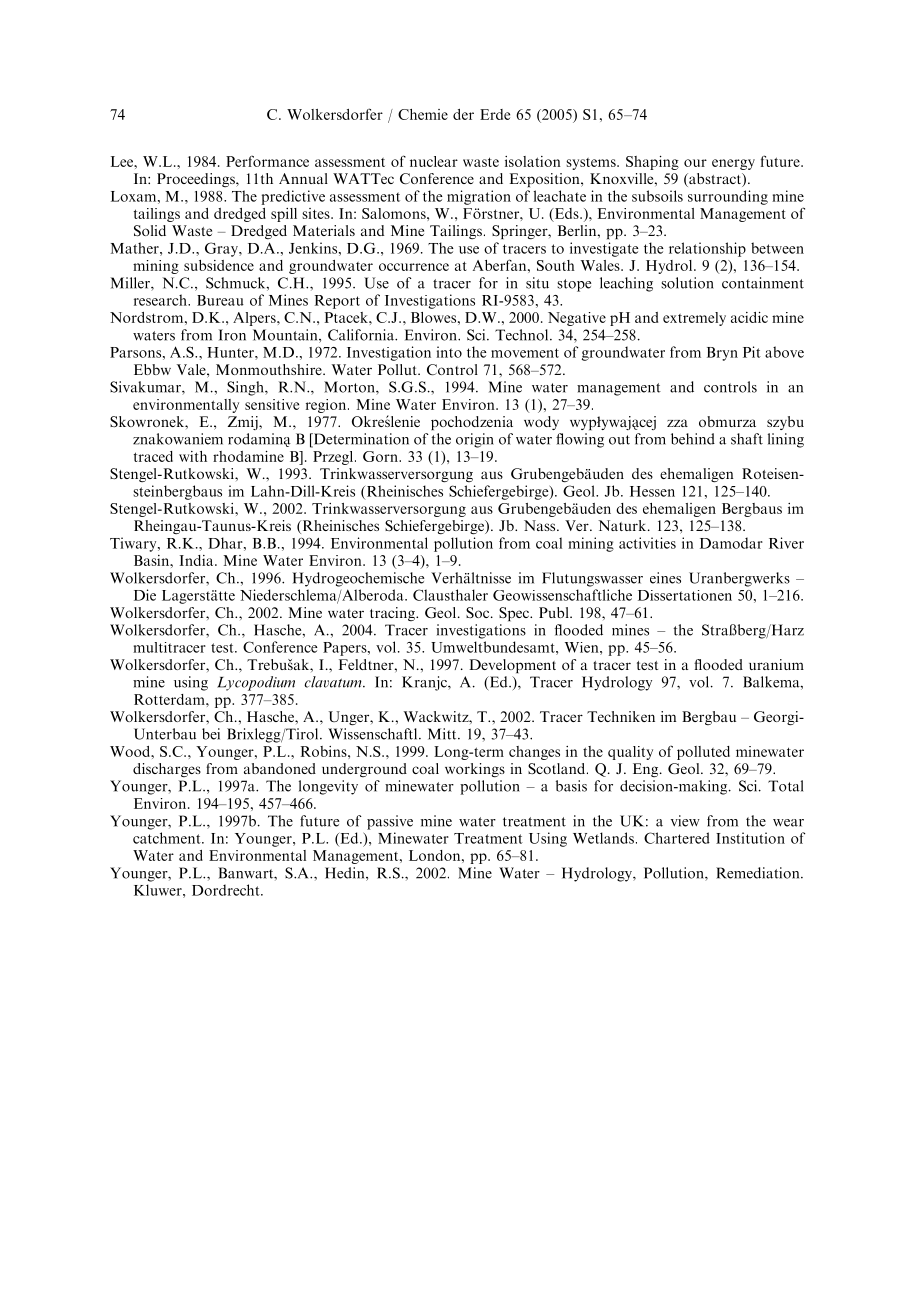 The width and height of the screenshot is (906, 1316). I want to click on Performance, so click(267, 161).
